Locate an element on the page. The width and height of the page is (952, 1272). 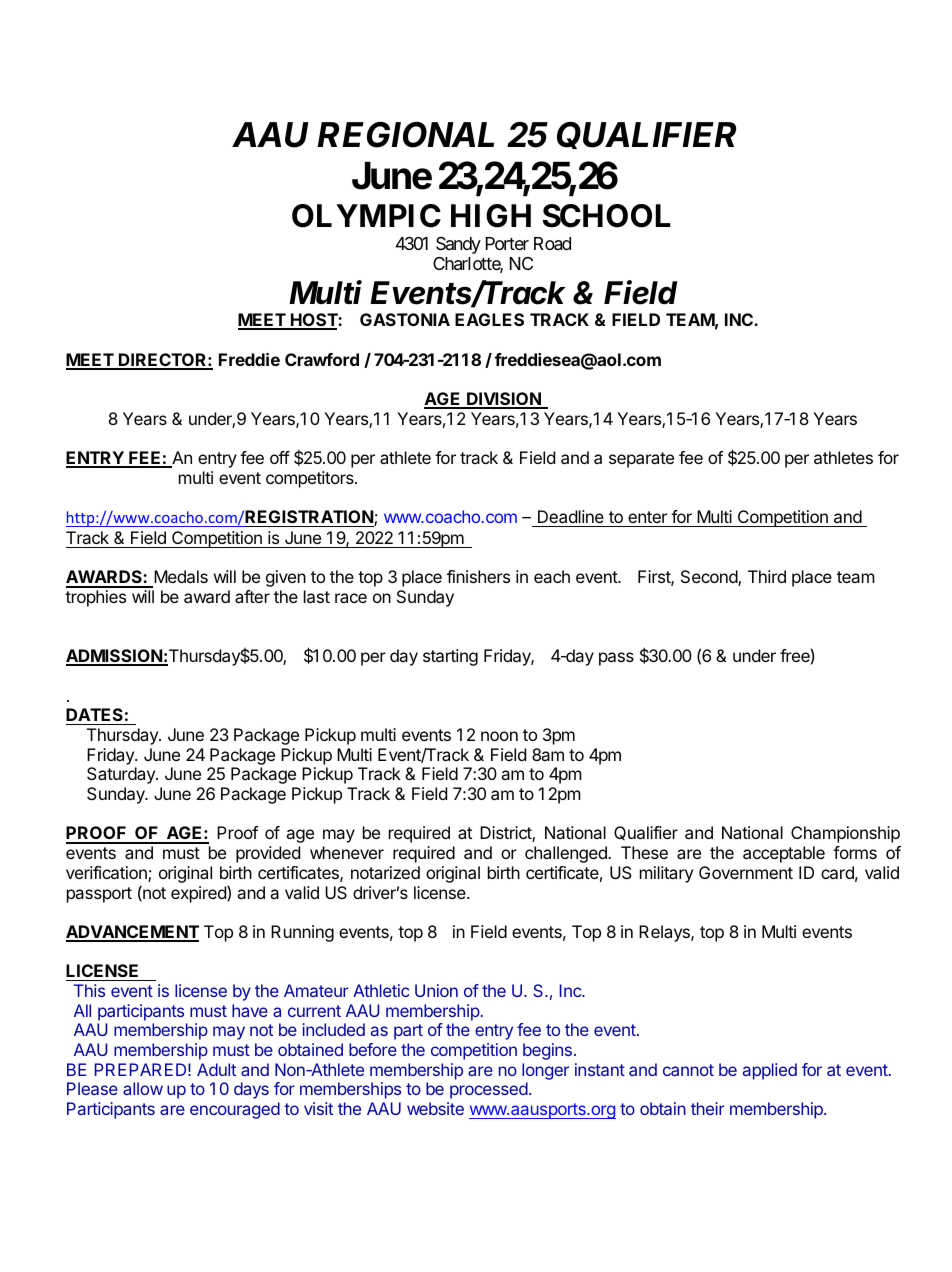
processed is located at coordinates (489, 1090).
